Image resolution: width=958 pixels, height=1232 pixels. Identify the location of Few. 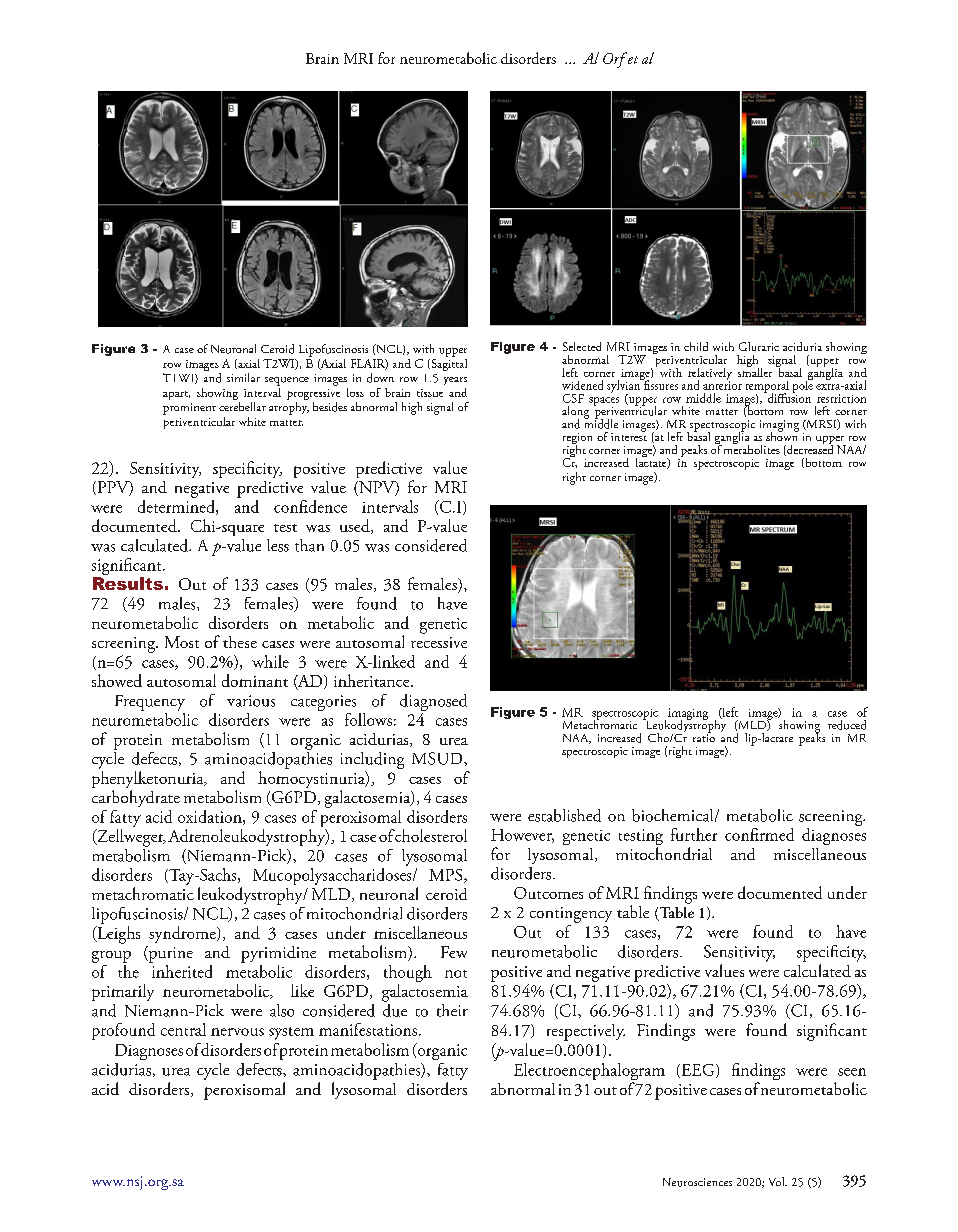
(454, 952).
